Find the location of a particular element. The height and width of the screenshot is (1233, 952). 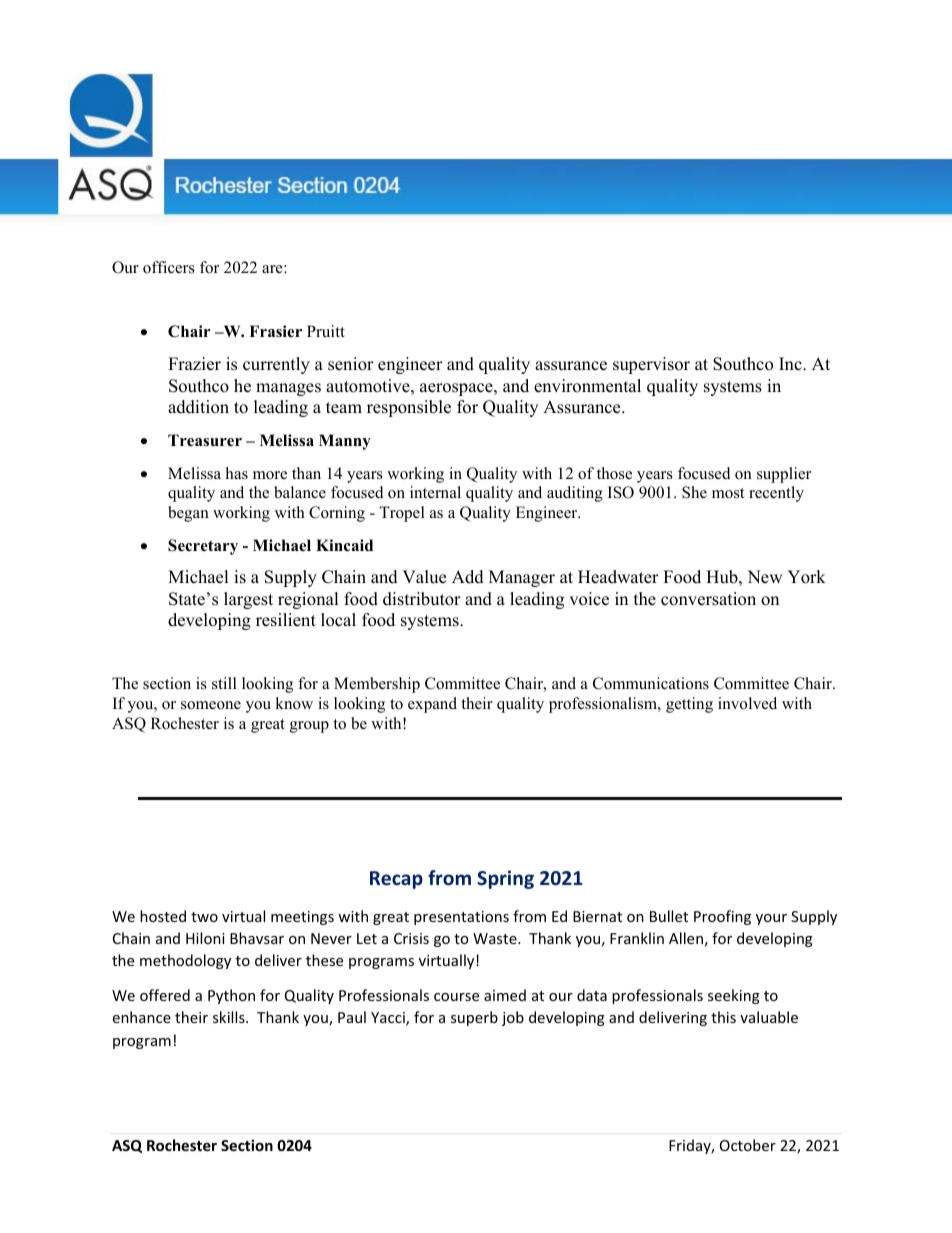

someone is located at coordinates (211, 705).
